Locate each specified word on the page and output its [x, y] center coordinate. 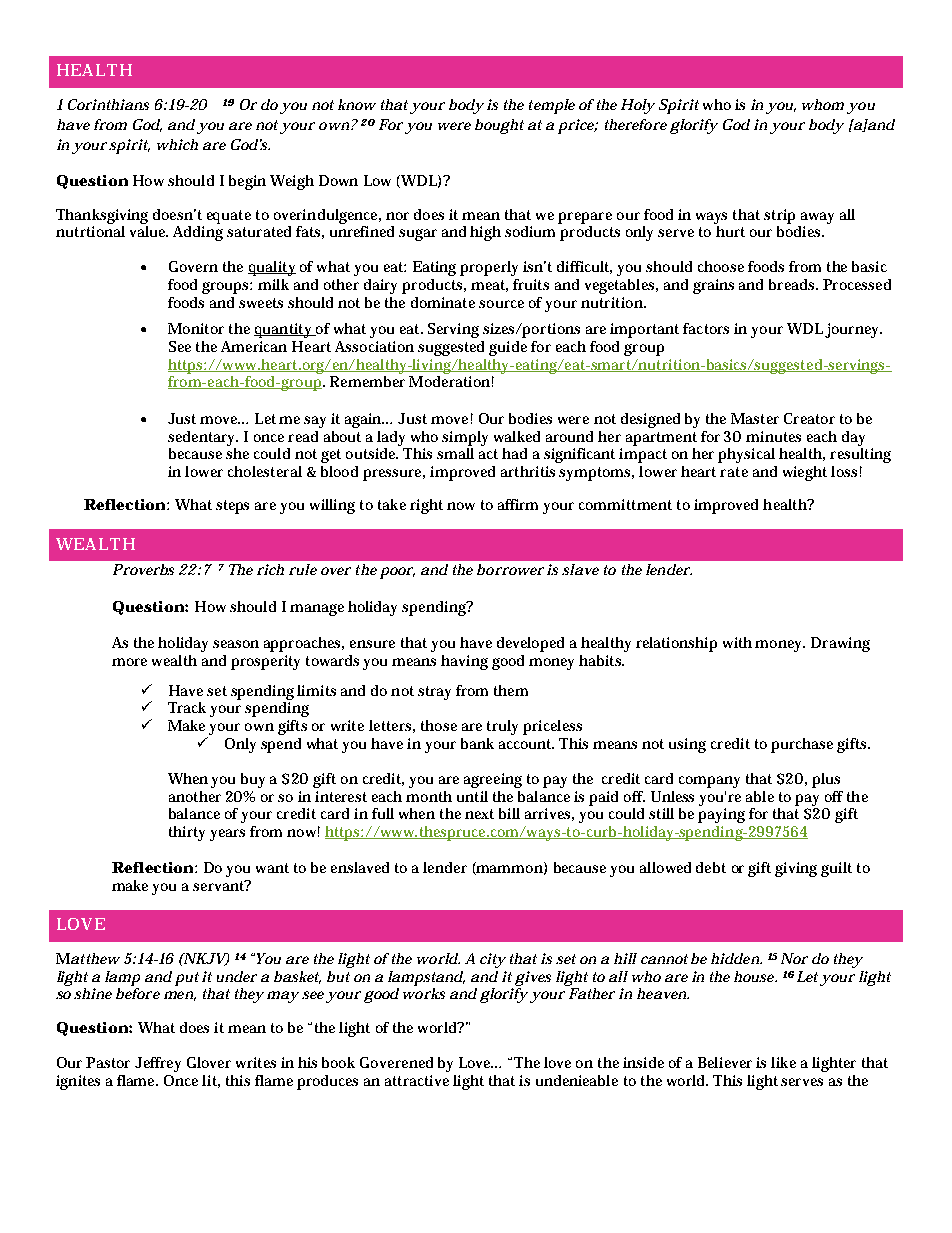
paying [721, 815]
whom [825, 106]
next [479, 814]
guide [508, 348]
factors [706, 328]
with [739, 642]
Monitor [196, 328]
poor [397, 573]
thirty [187, 833]
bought [499, 126]
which [177, 144]
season [236, 644]
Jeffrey [158, 1064]
